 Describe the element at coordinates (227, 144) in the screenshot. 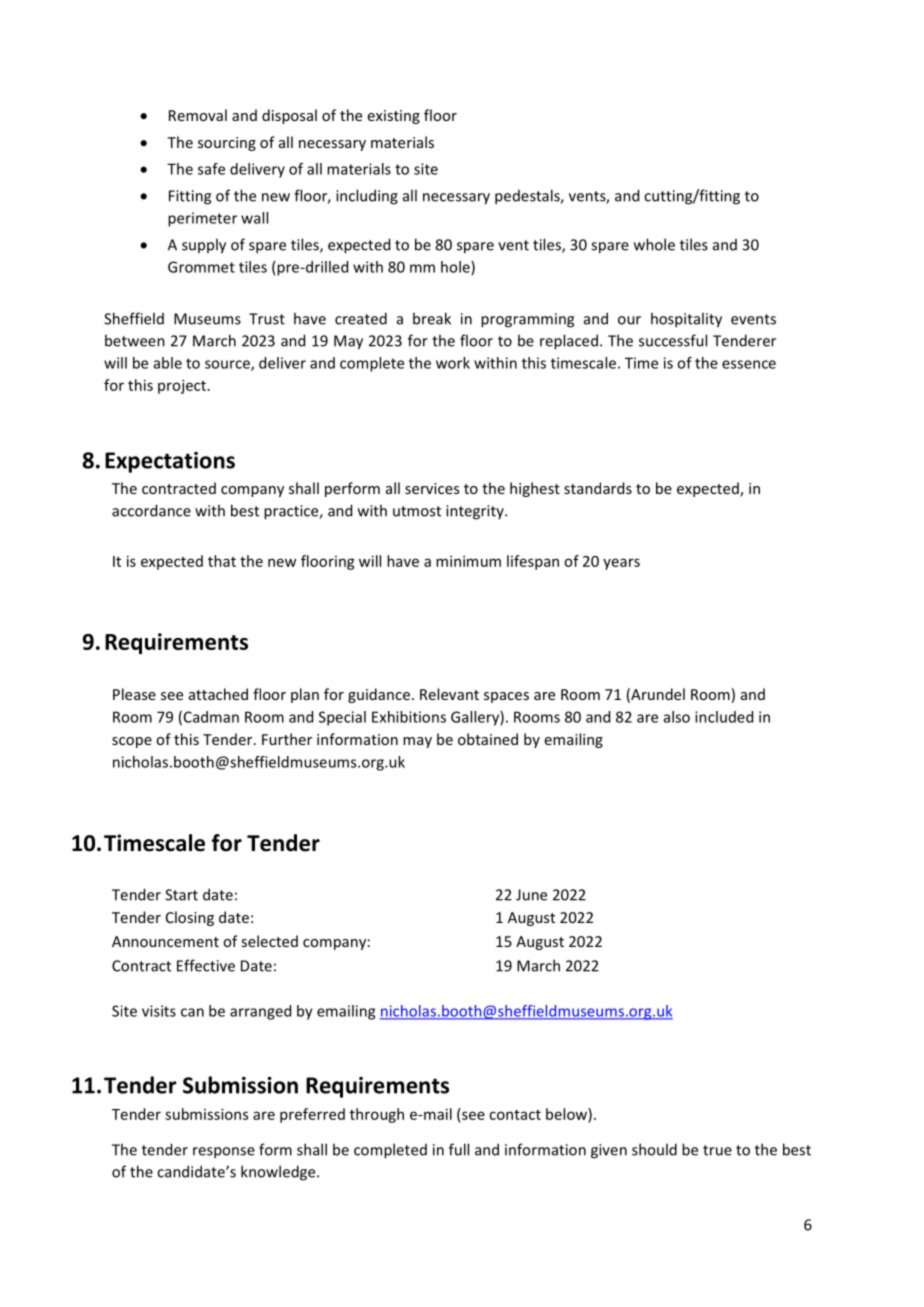

I see `sourcing` at that location.
